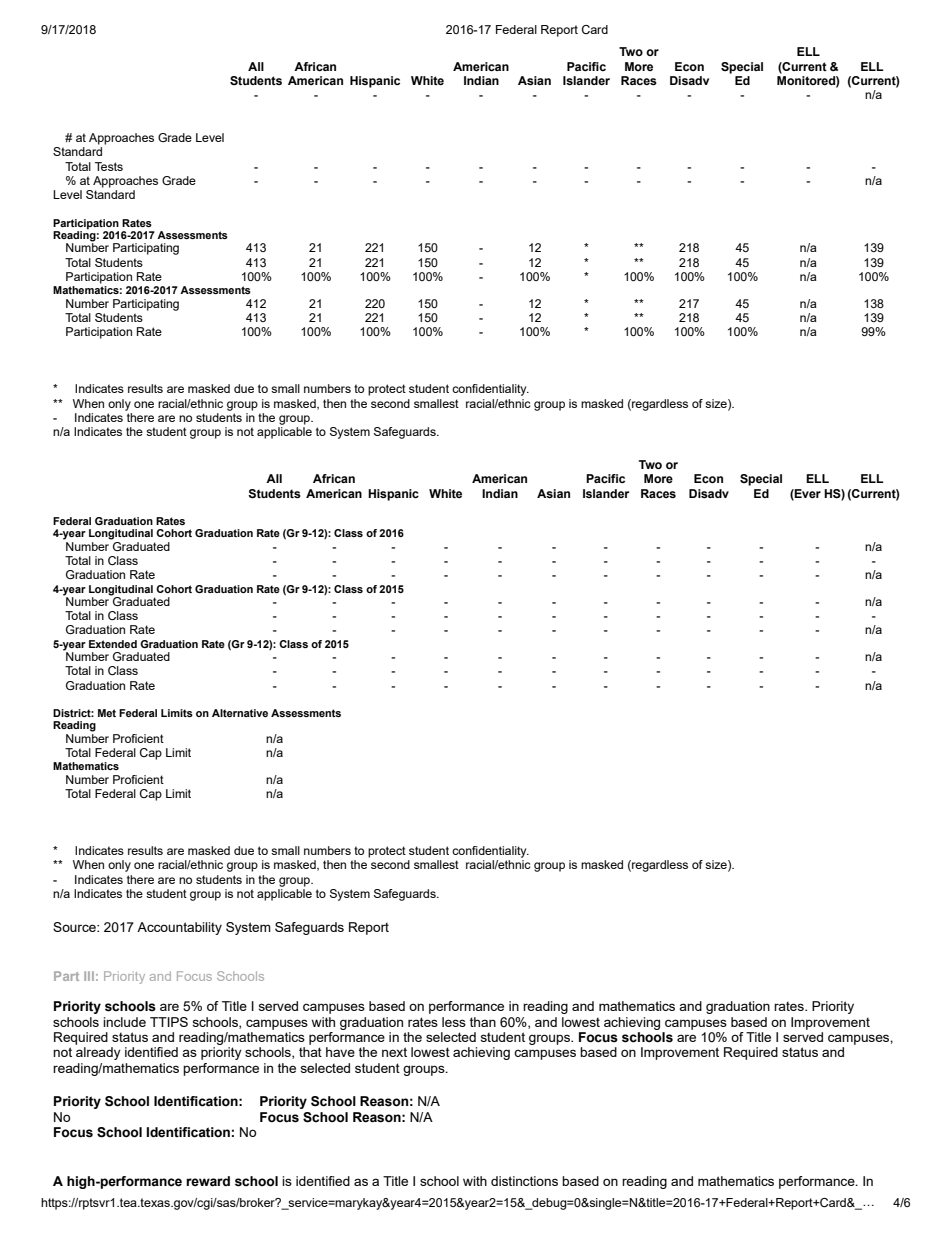 The image size is (952, 1233). I want to click on Source, so click(75, 927).
